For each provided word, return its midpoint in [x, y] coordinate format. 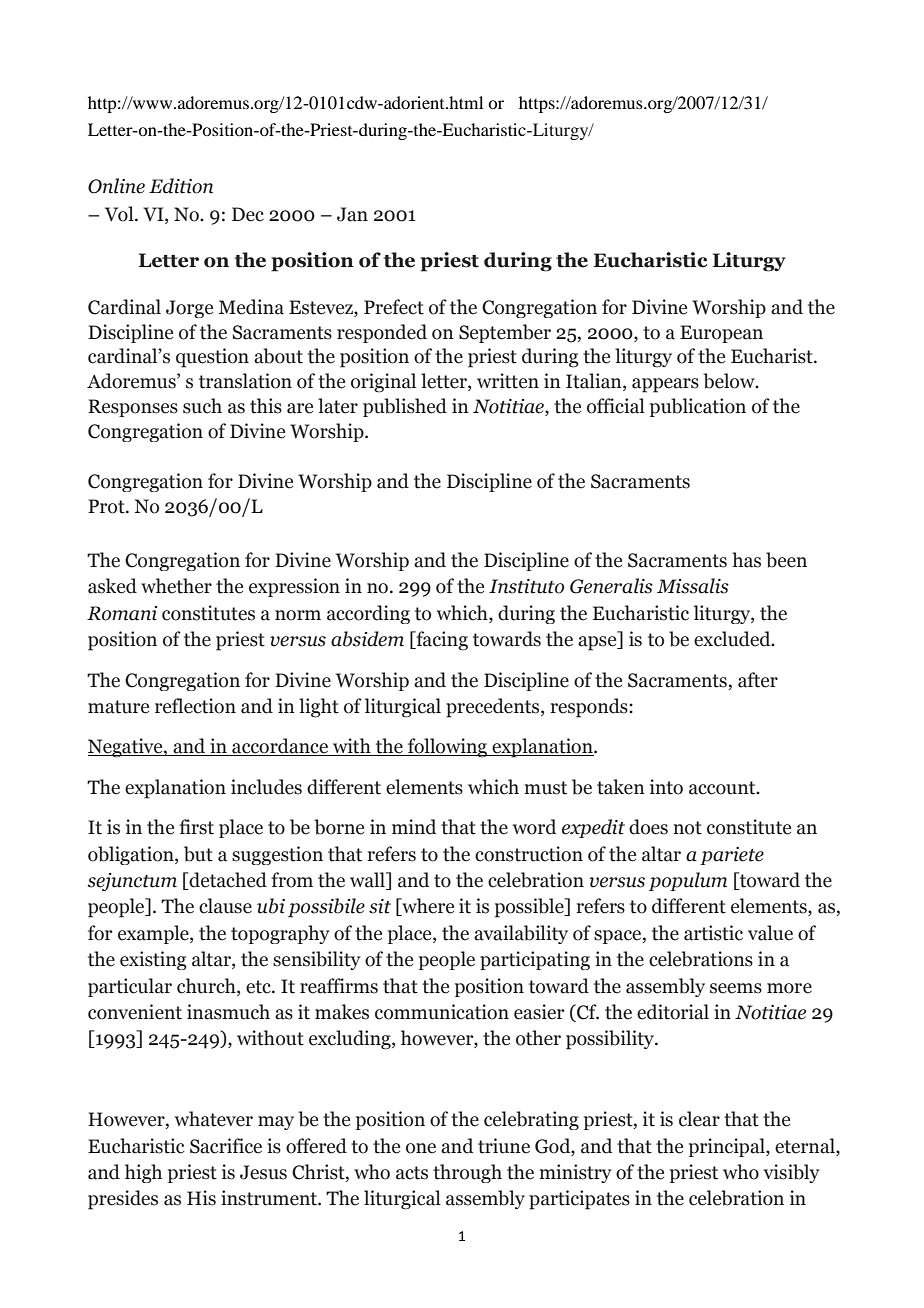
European [721, 334]
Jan [352, 214]
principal [728, 1147]
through [467, 1173]
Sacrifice [226, 1146]
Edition [181, 186]
